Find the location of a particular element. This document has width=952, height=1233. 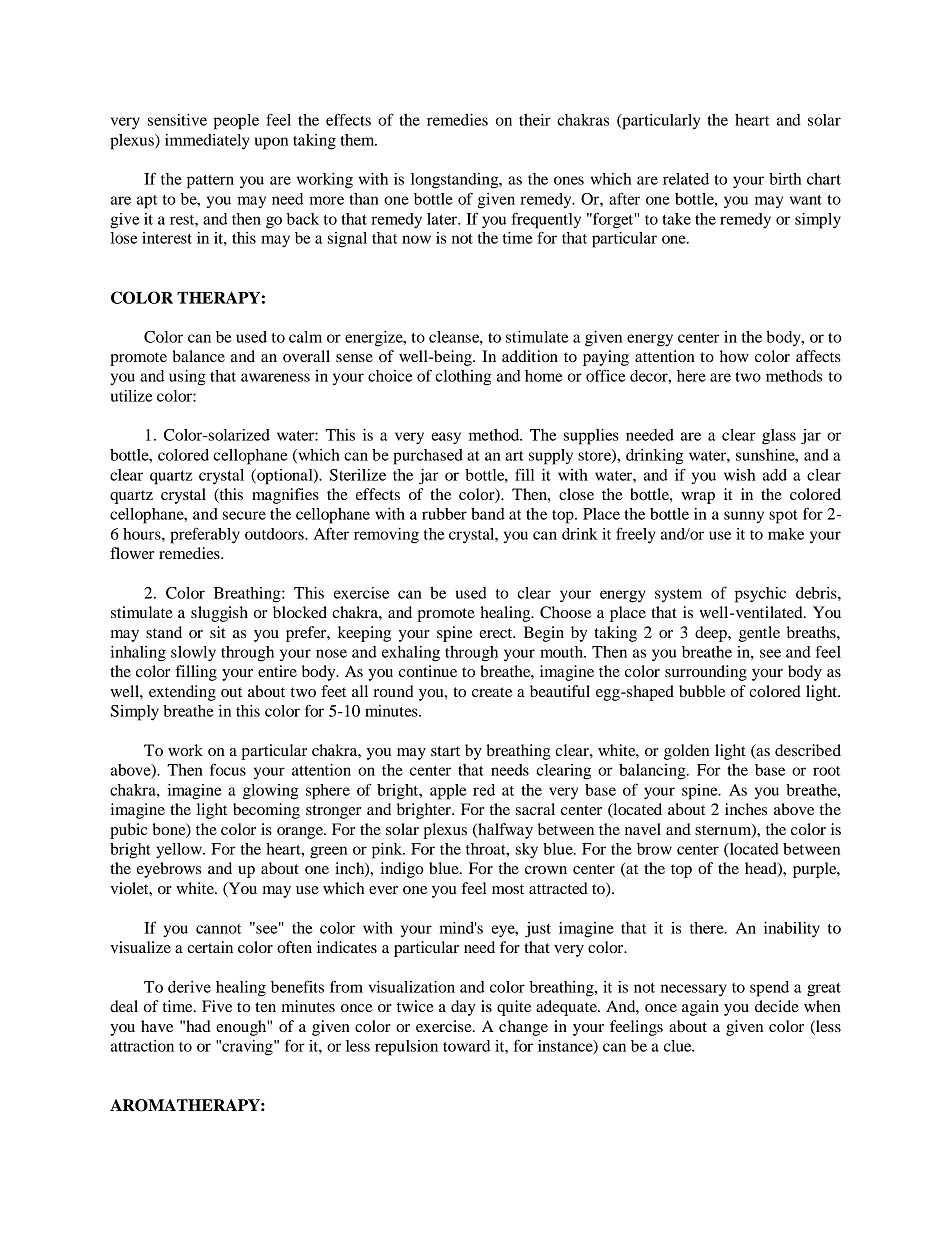

their is located at coordinates (535, 120).
